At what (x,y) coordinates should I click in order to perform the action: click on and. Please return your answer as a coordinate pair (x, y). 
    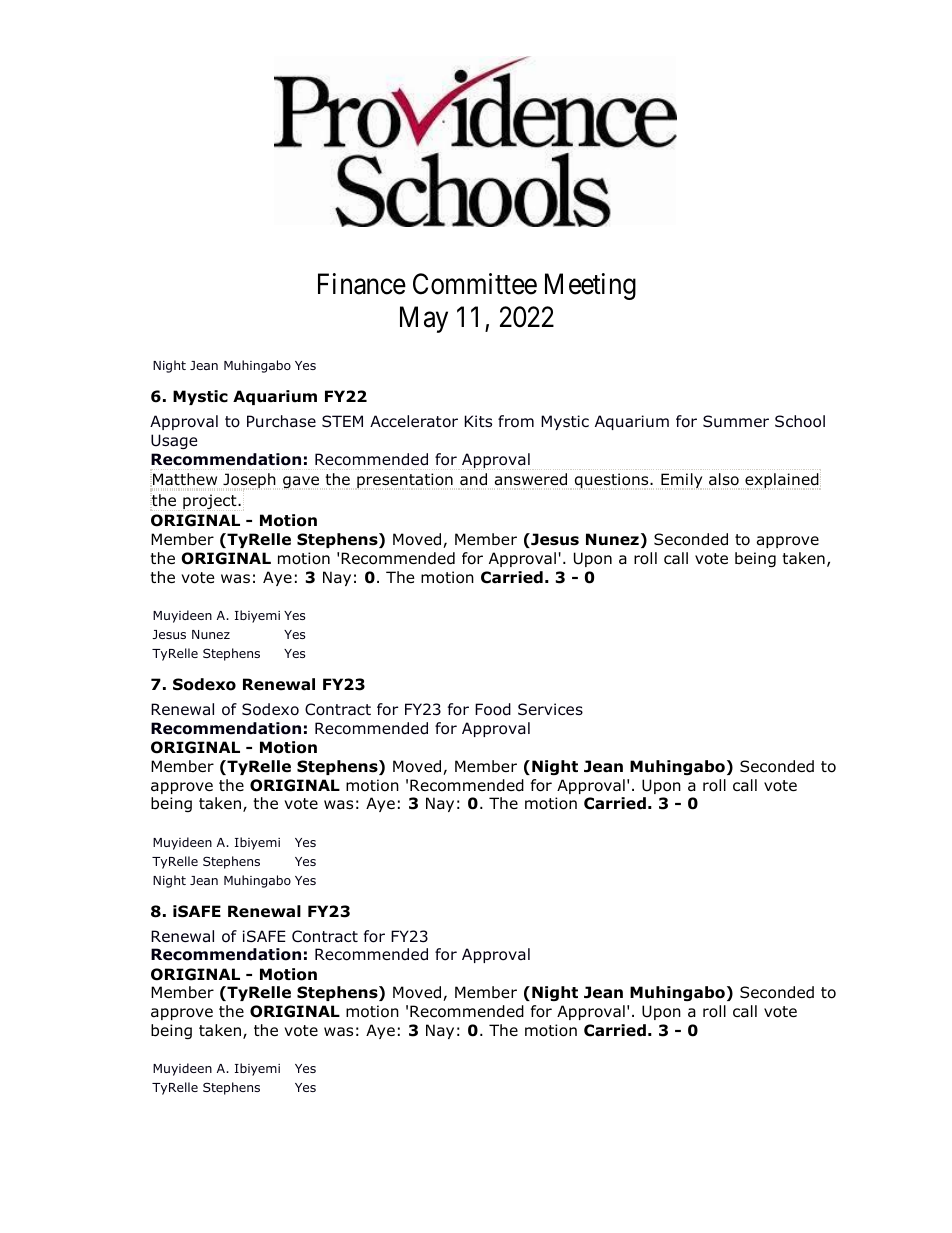
    Looking at the image, I should click on (473, 479).
